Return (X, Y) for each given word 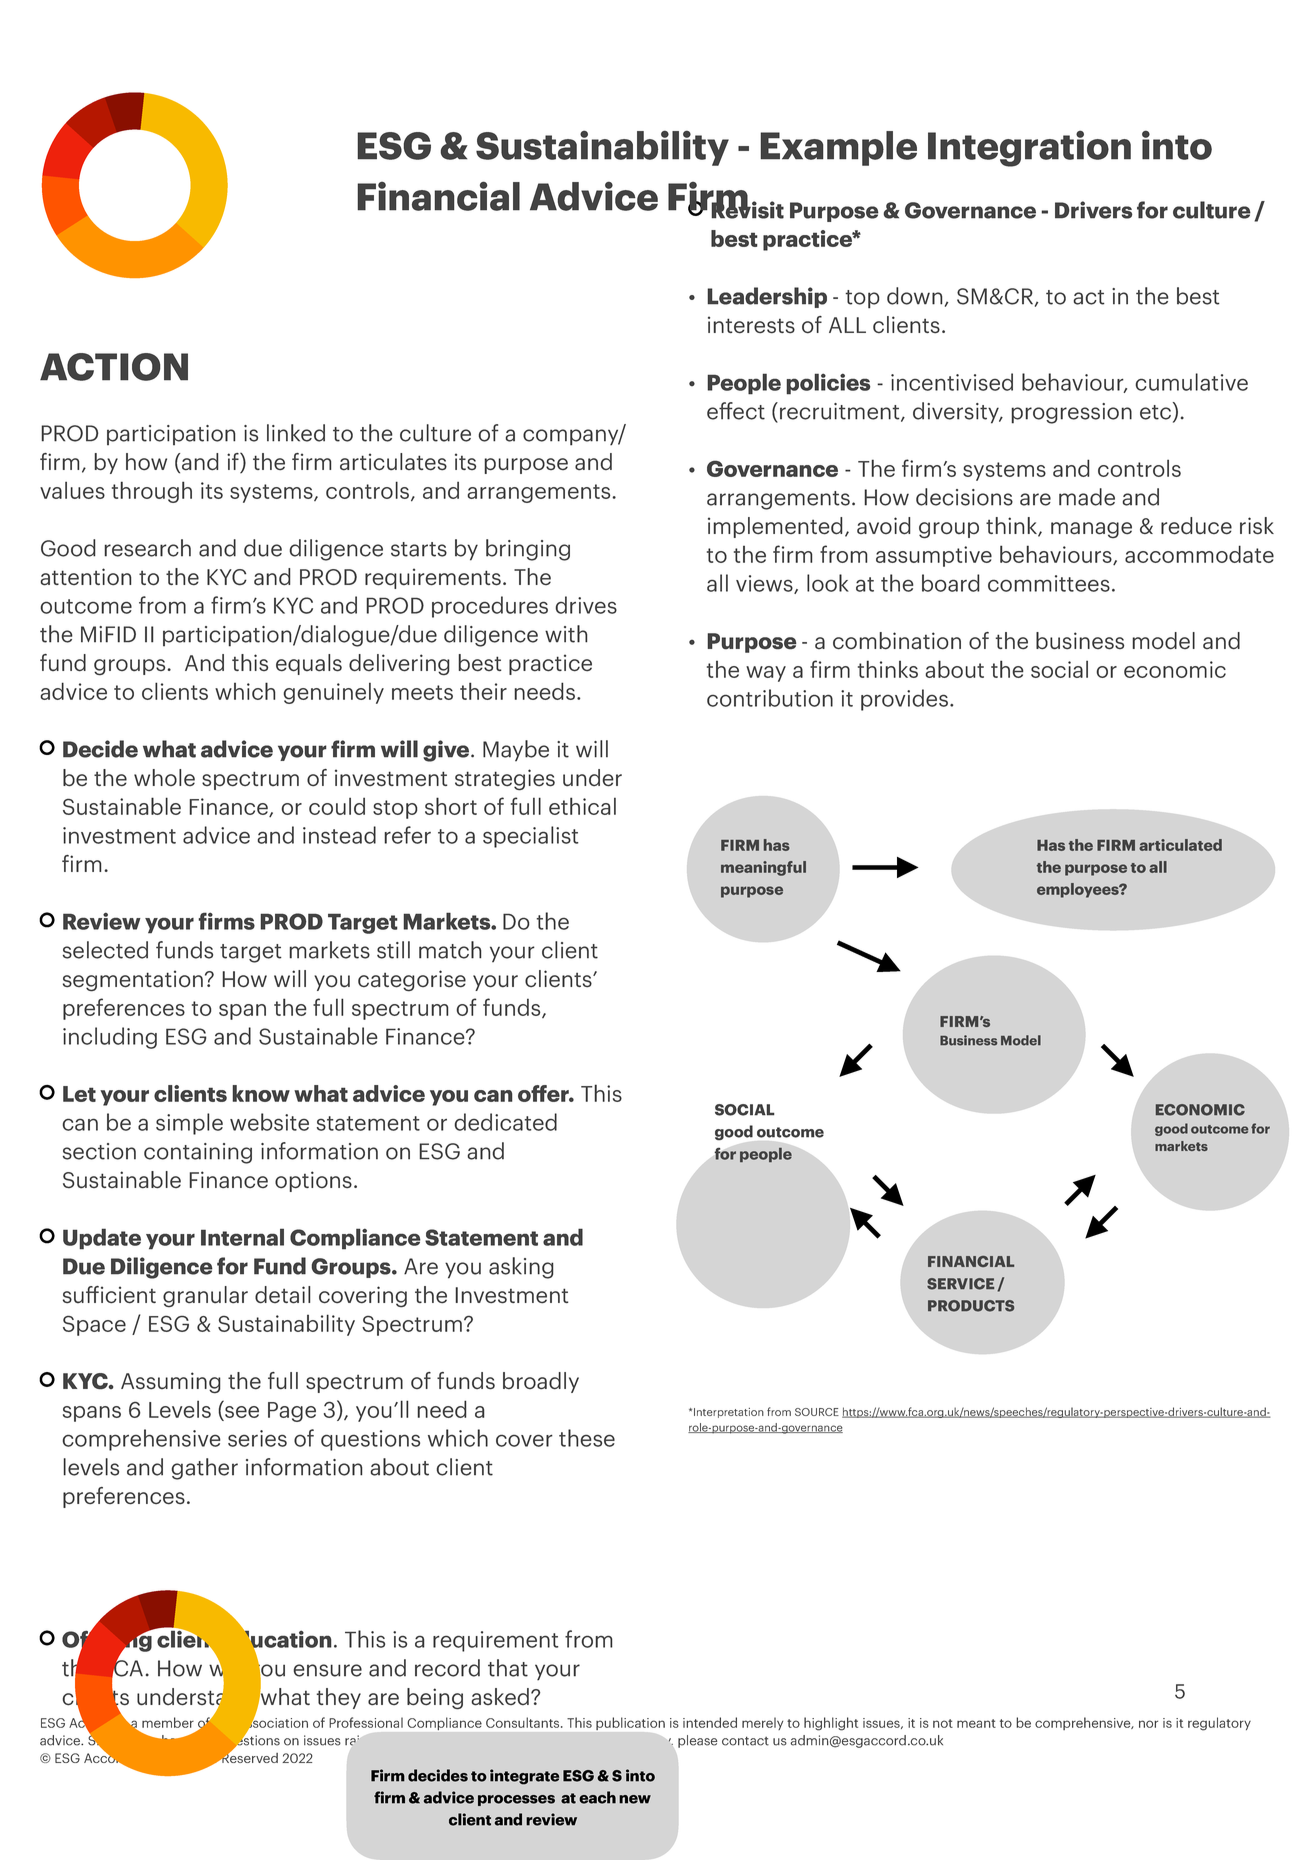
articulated (1180, 845)
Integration (1029, 148)
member (168, 1722)
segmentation (133, 981)
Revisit (747, 209)
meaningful (763, 868)
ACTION (114, 367)
